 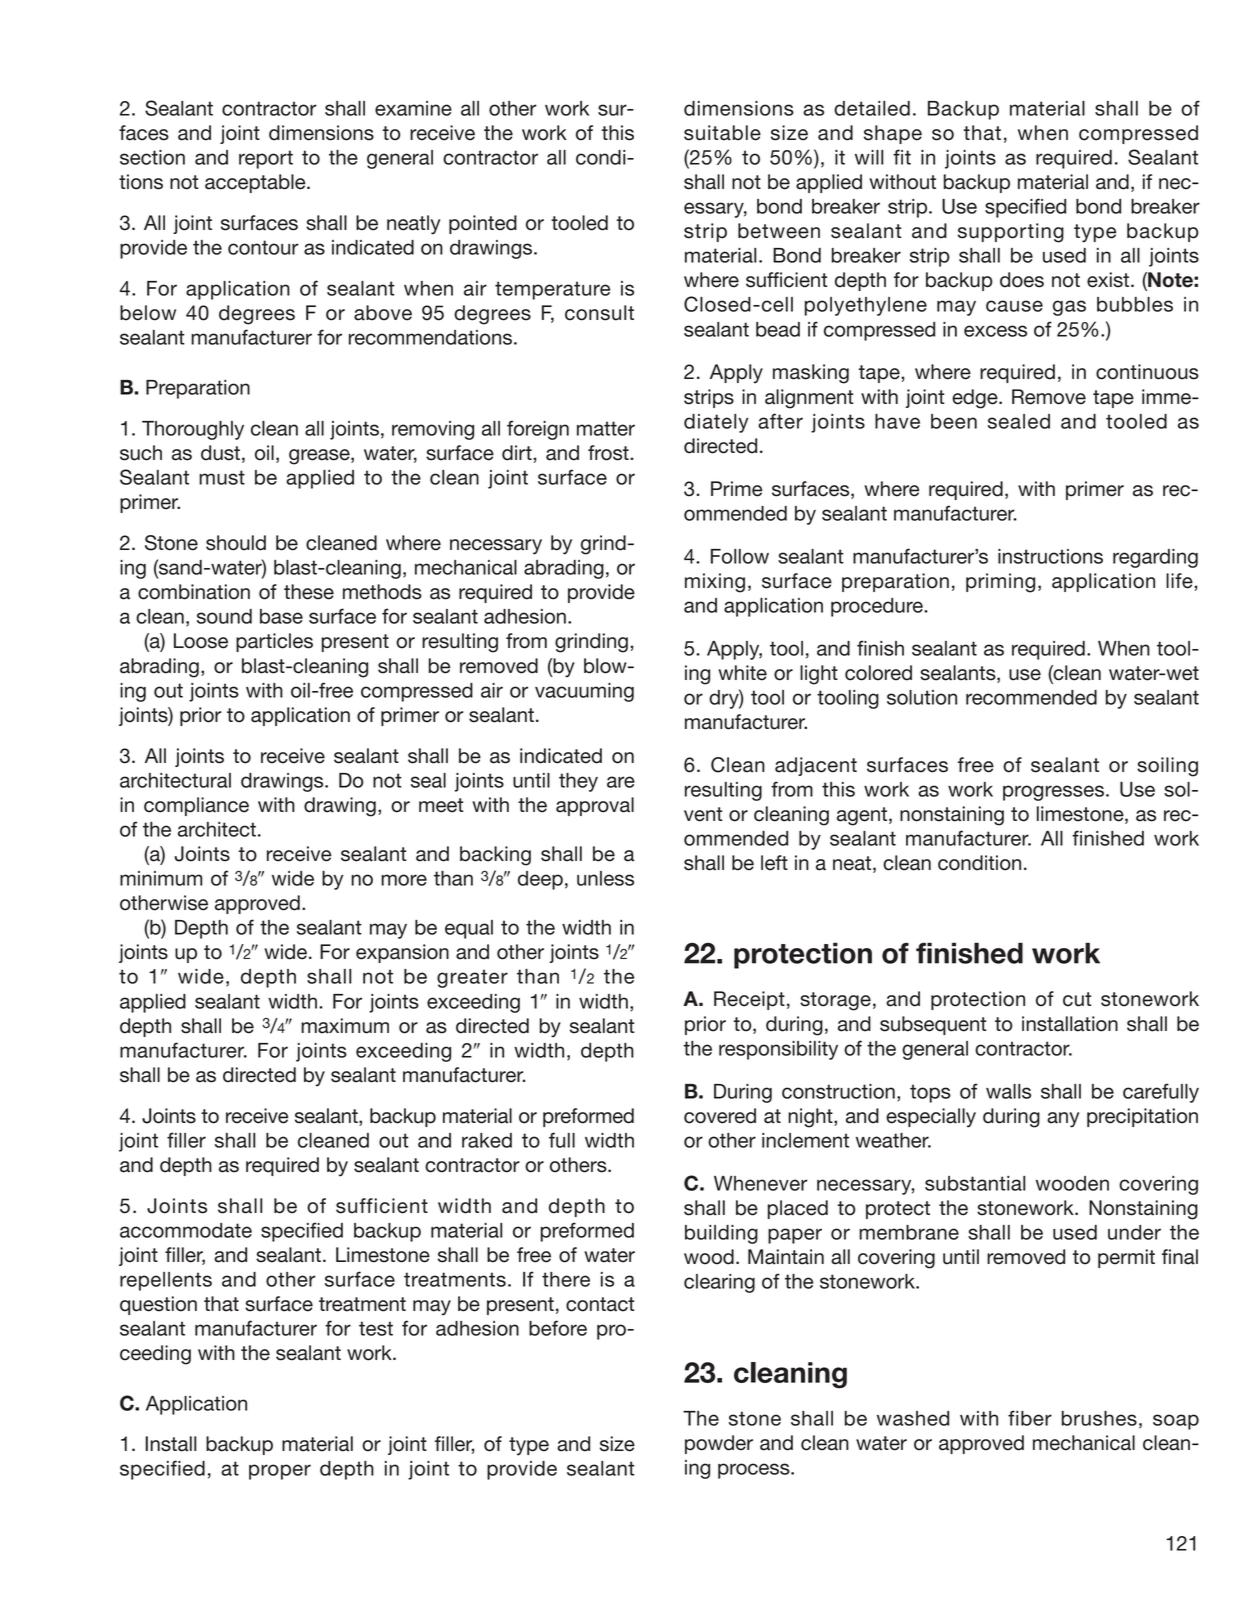 I want to click on particles, so click(x=274, y=642).
